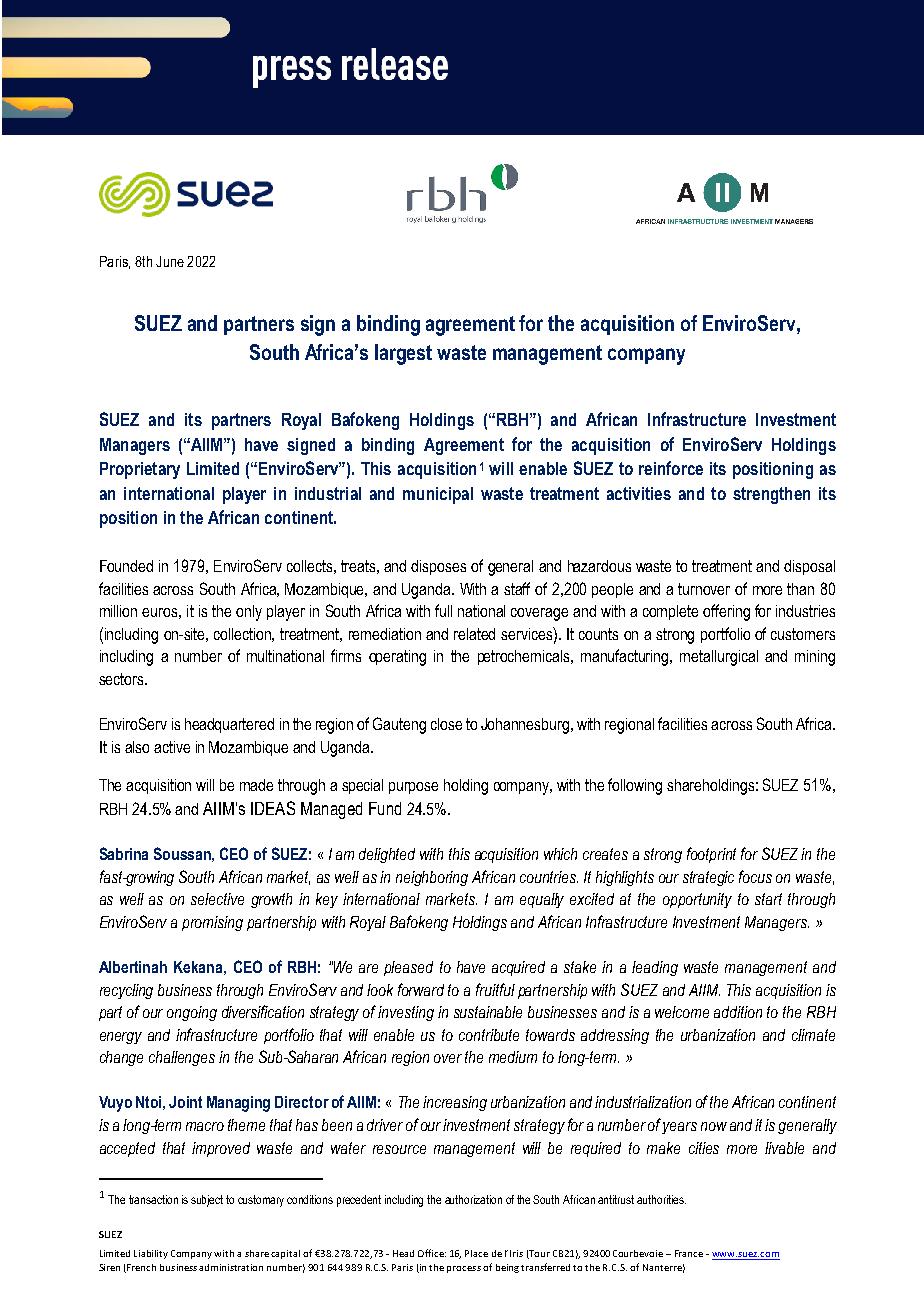 Image resolution: width=924 pixels, height=1308 pixels. Describe the element at coordinates (403, 354) in the screenshot. I see `largest` at that location.
